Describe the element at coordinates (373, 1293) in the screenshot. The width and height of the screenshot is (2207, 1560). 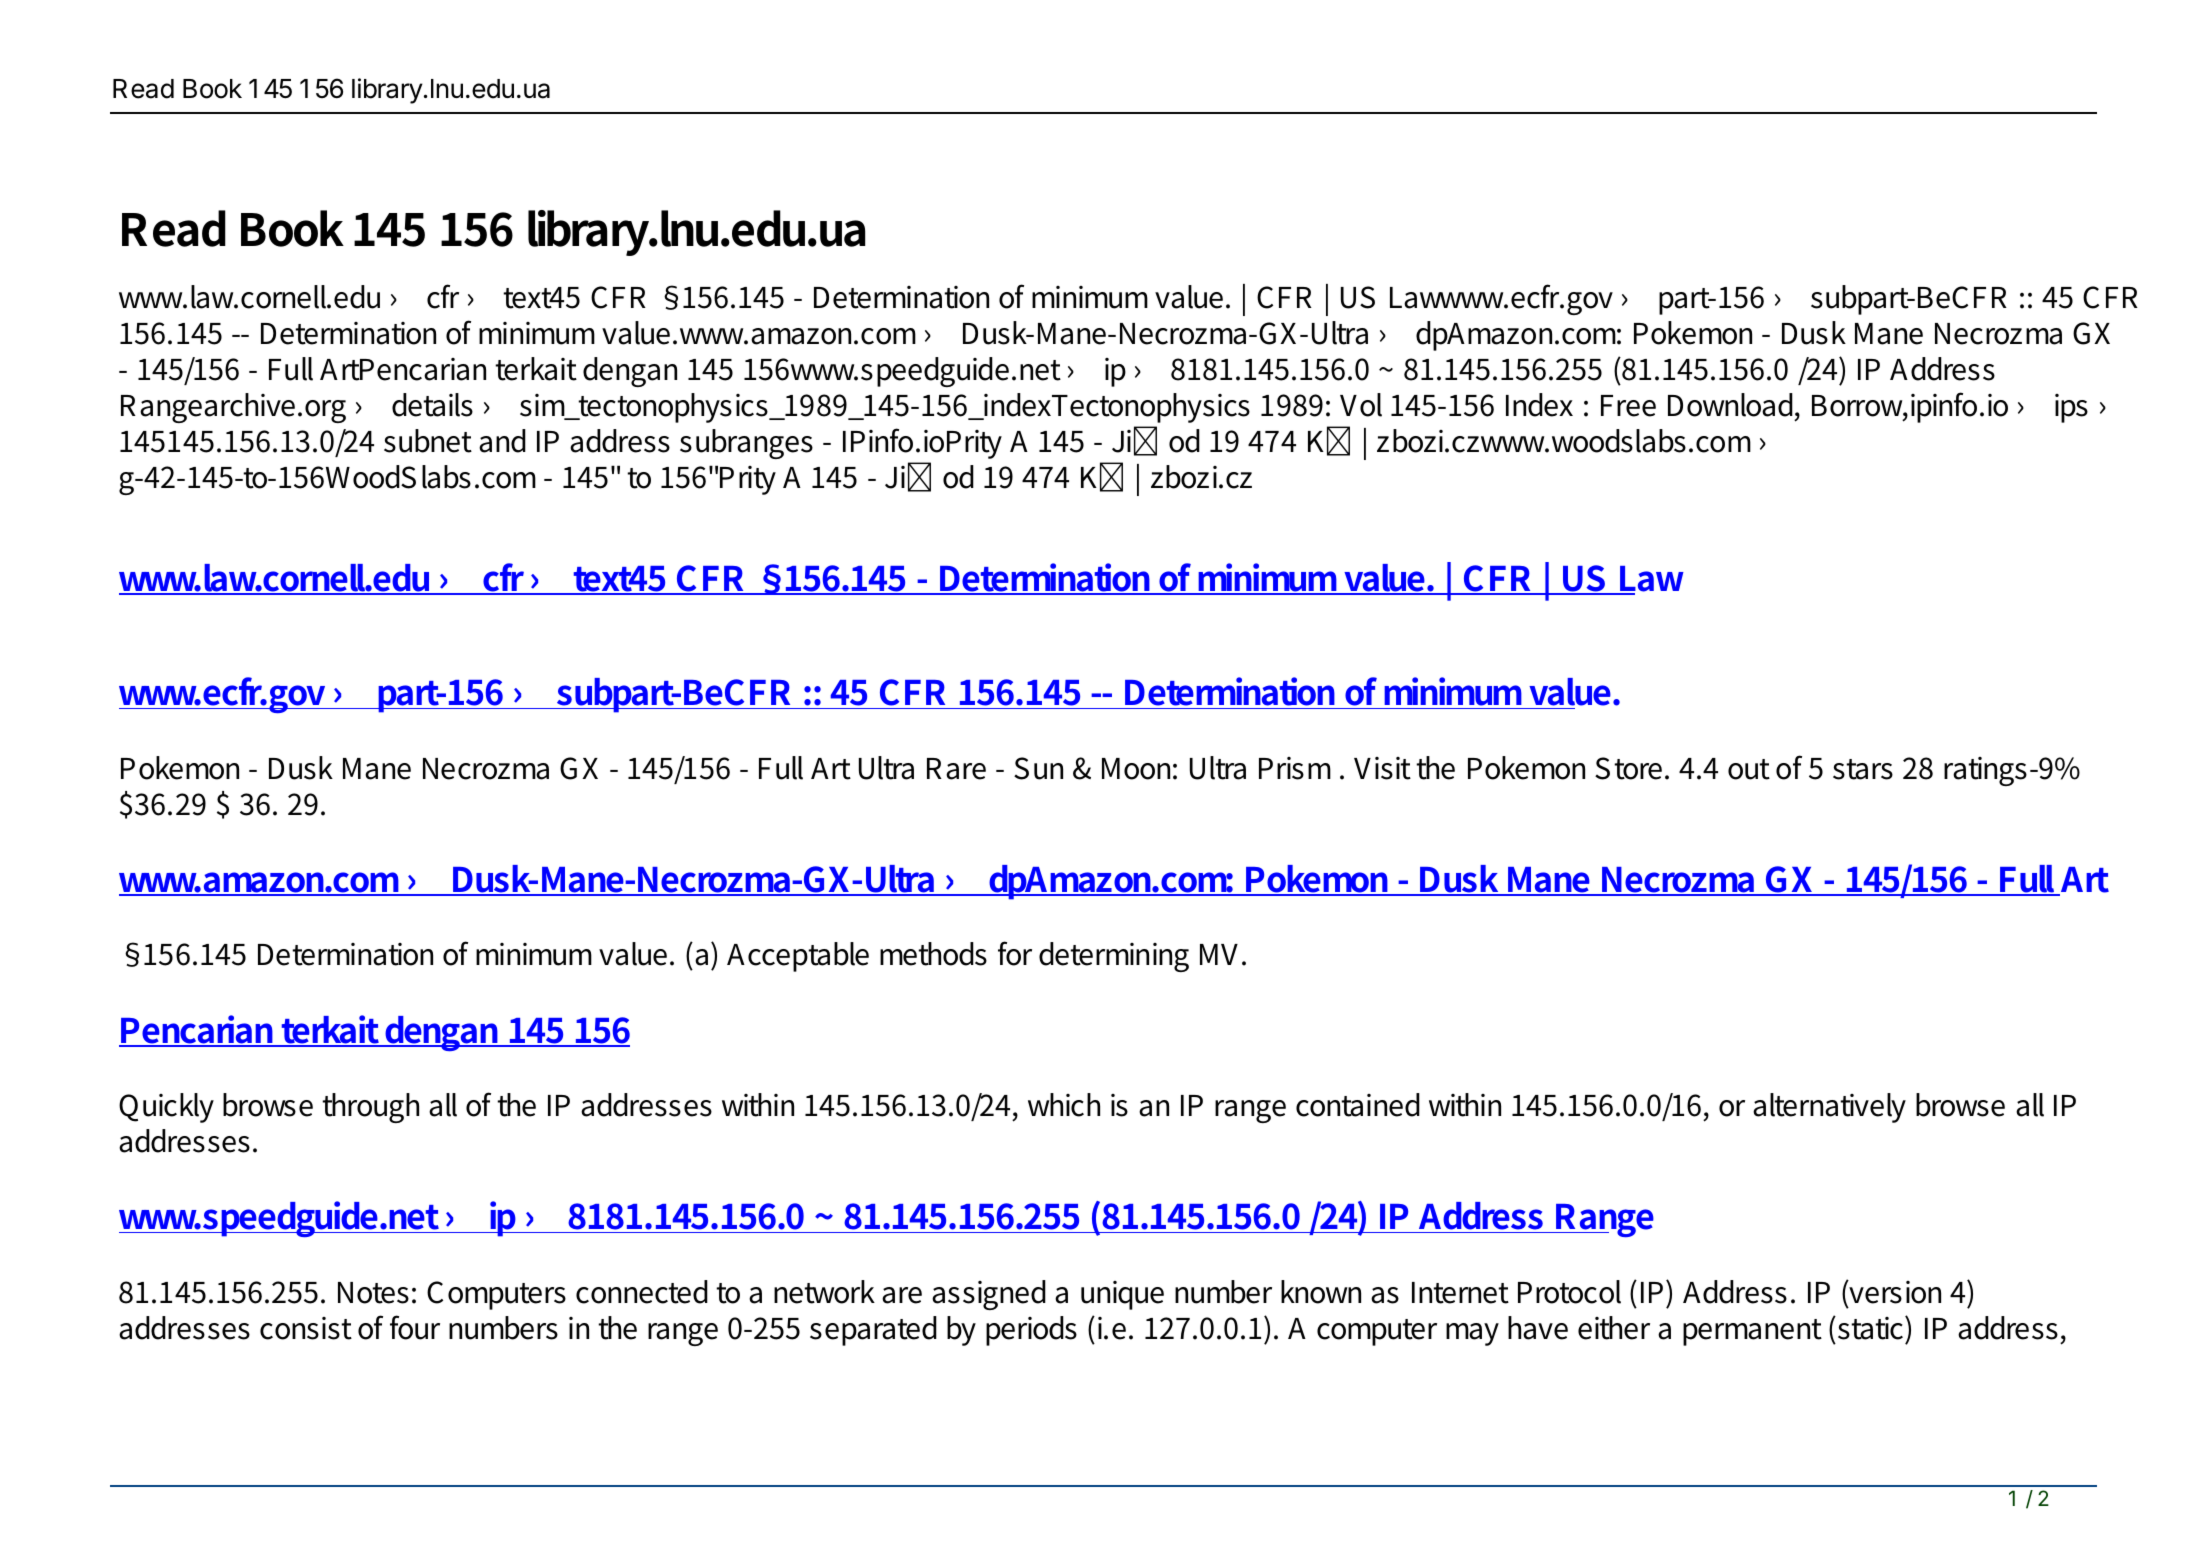
I see `Notes` at that location.
